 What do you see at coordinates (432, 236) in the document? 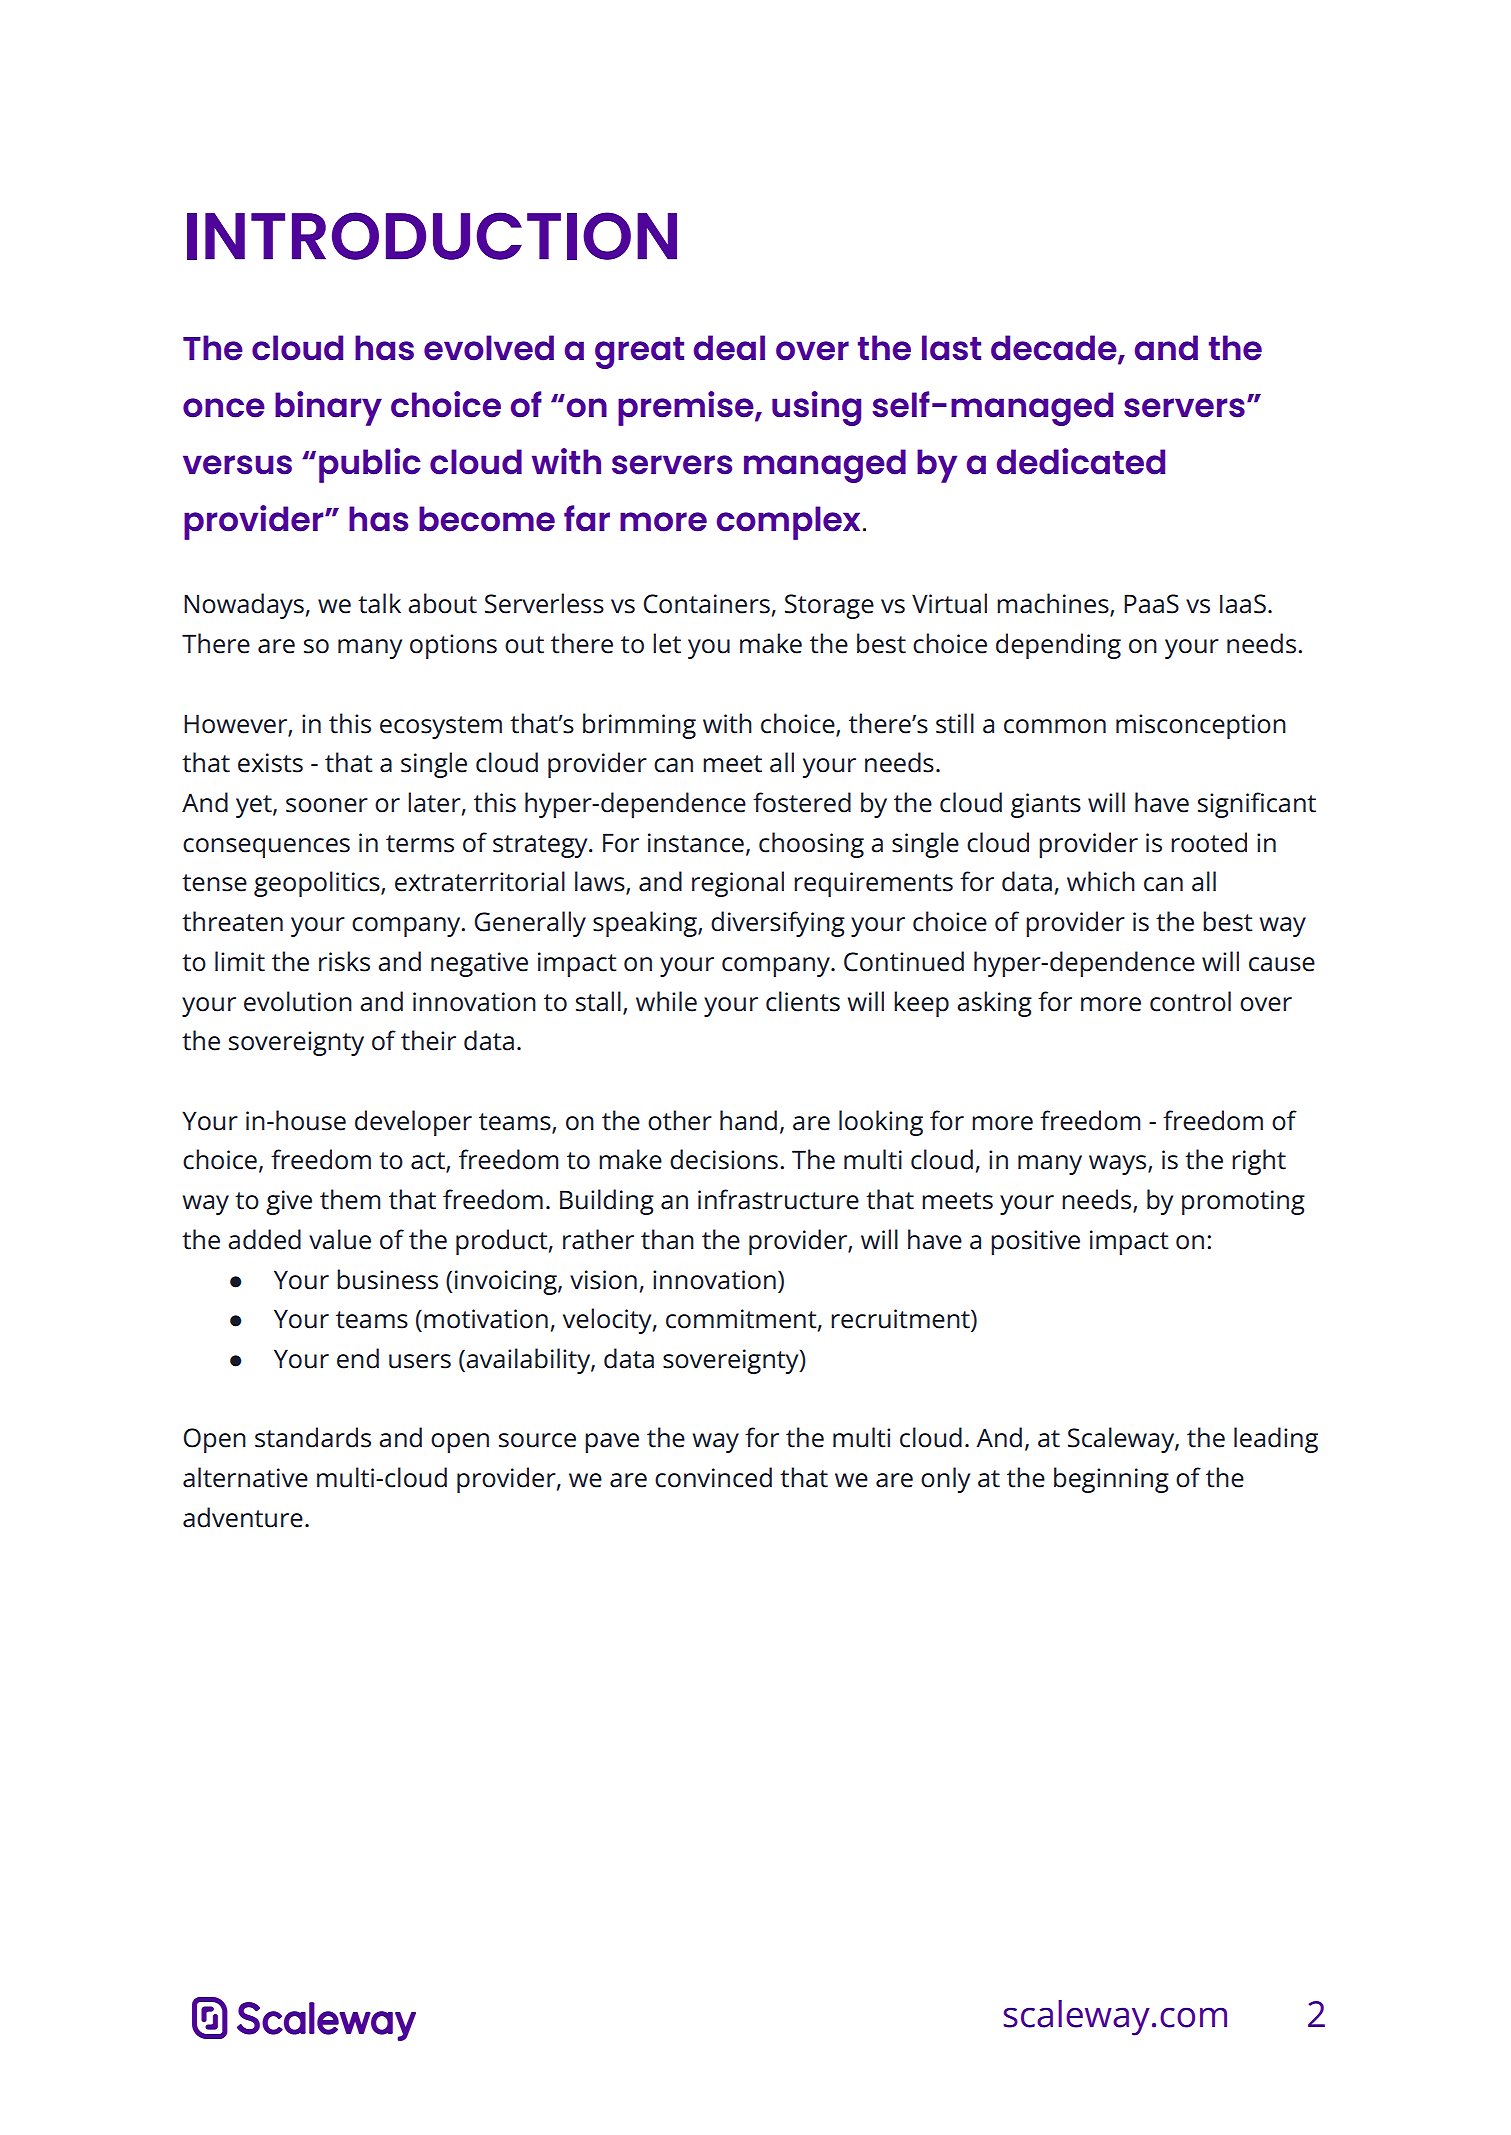
I see `INTRODUCTION` at bounding box center [432, 236].
